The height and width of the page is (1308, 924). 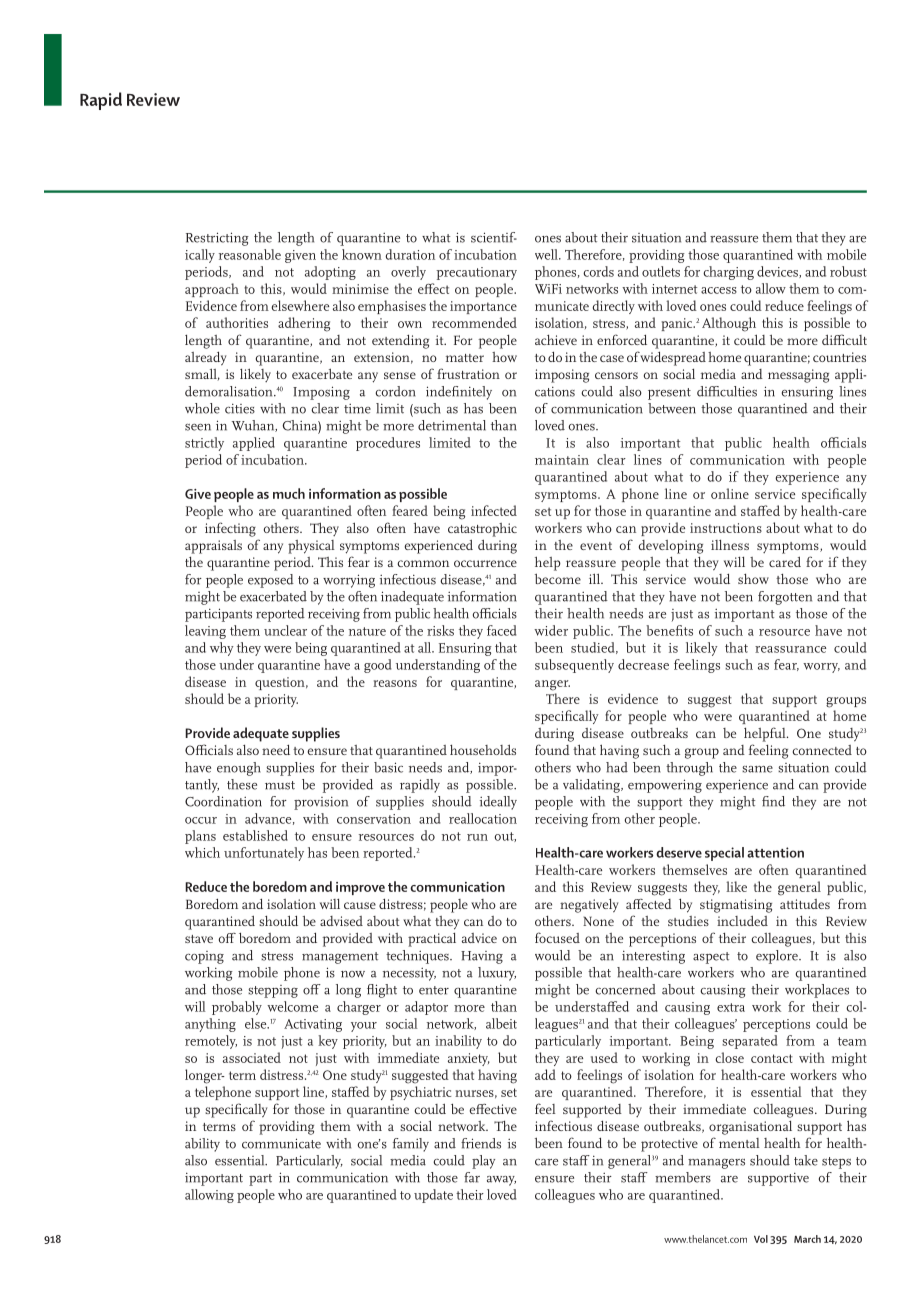 I want to click on update, so click(x=433, y=1196).
